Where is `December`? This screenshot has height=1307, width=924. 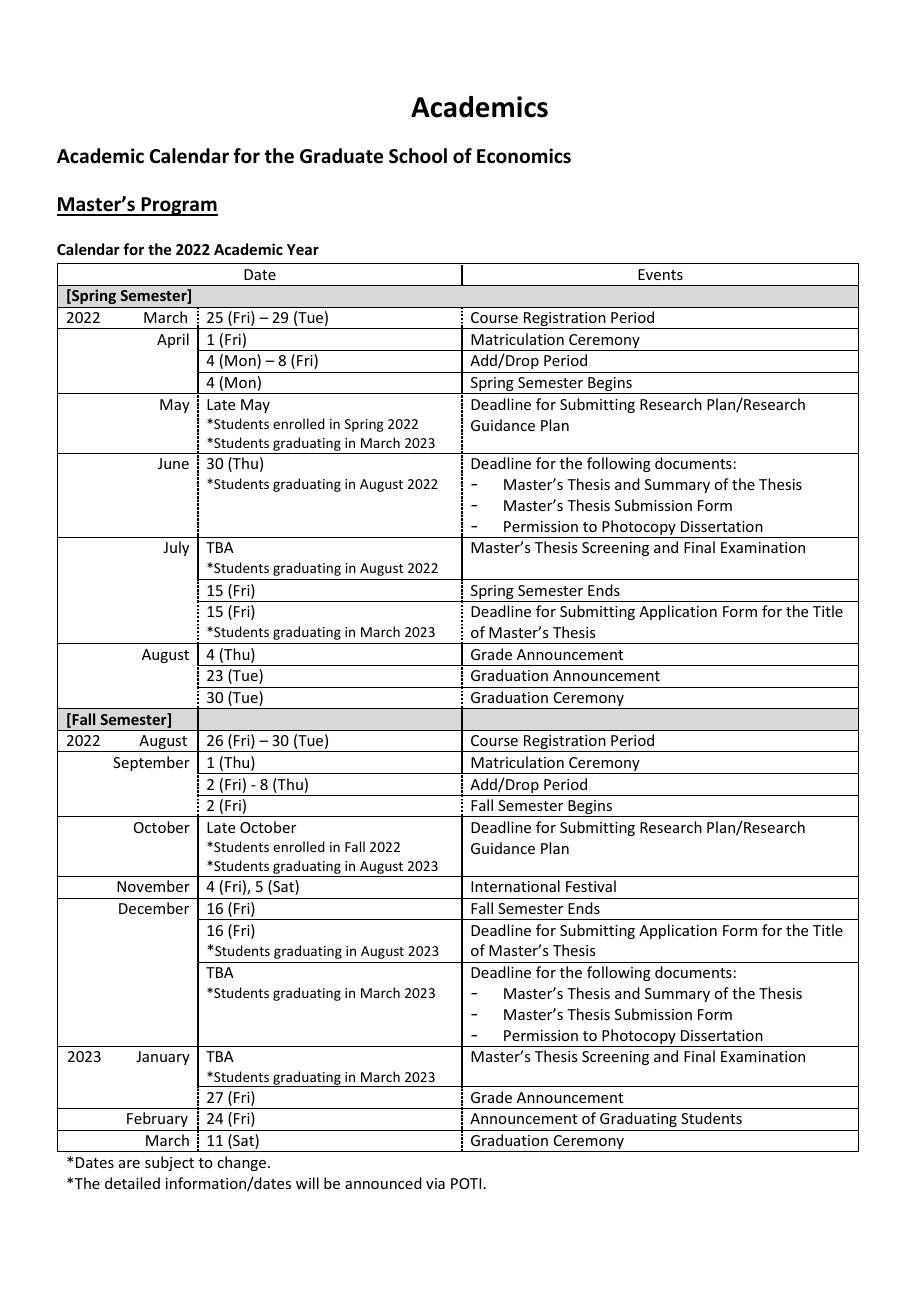 December is located at coordinates (154, 908).
